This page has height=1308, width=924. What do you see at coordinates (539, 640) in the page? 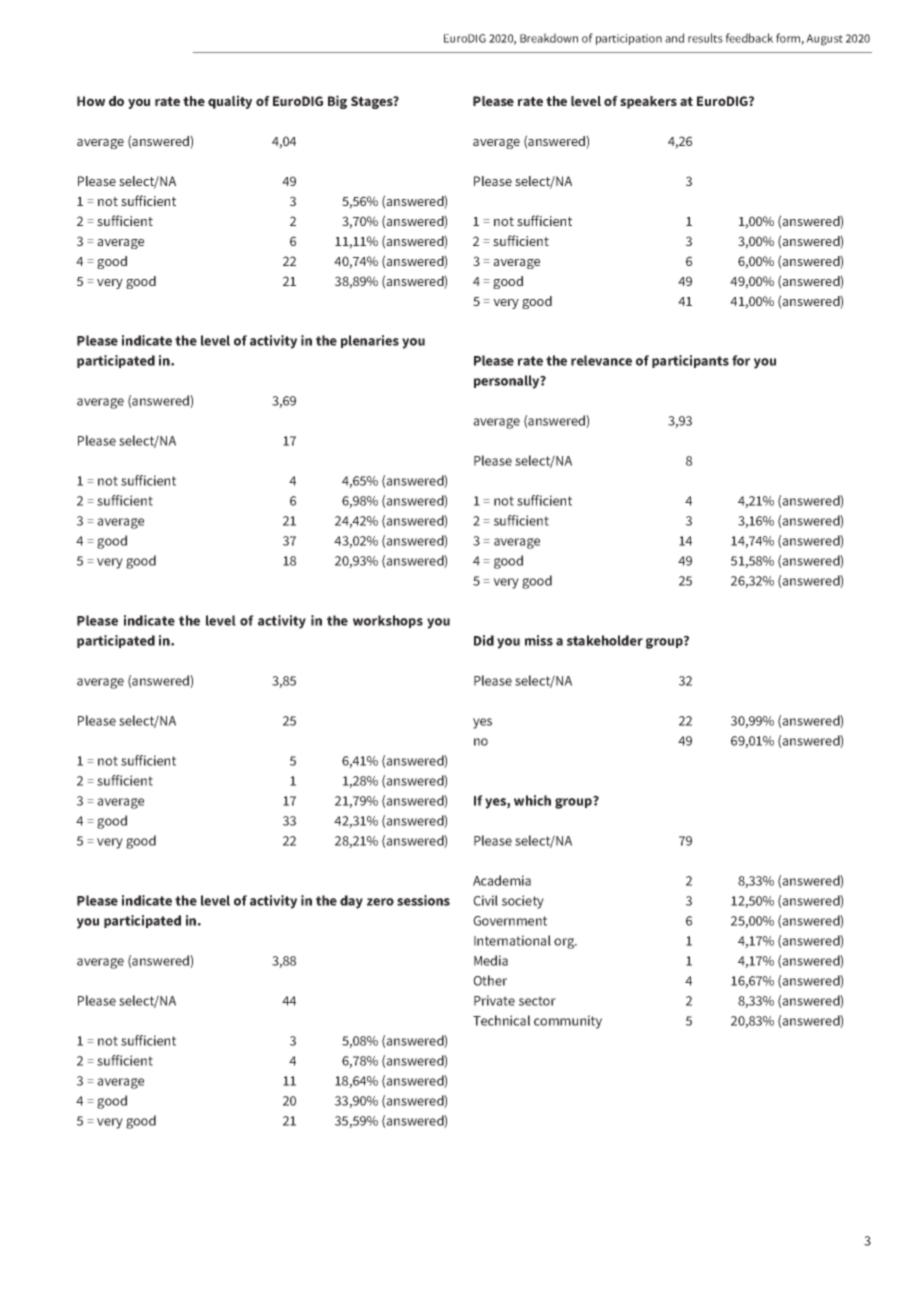
I see `miss` at bounding box center [539, 640].
